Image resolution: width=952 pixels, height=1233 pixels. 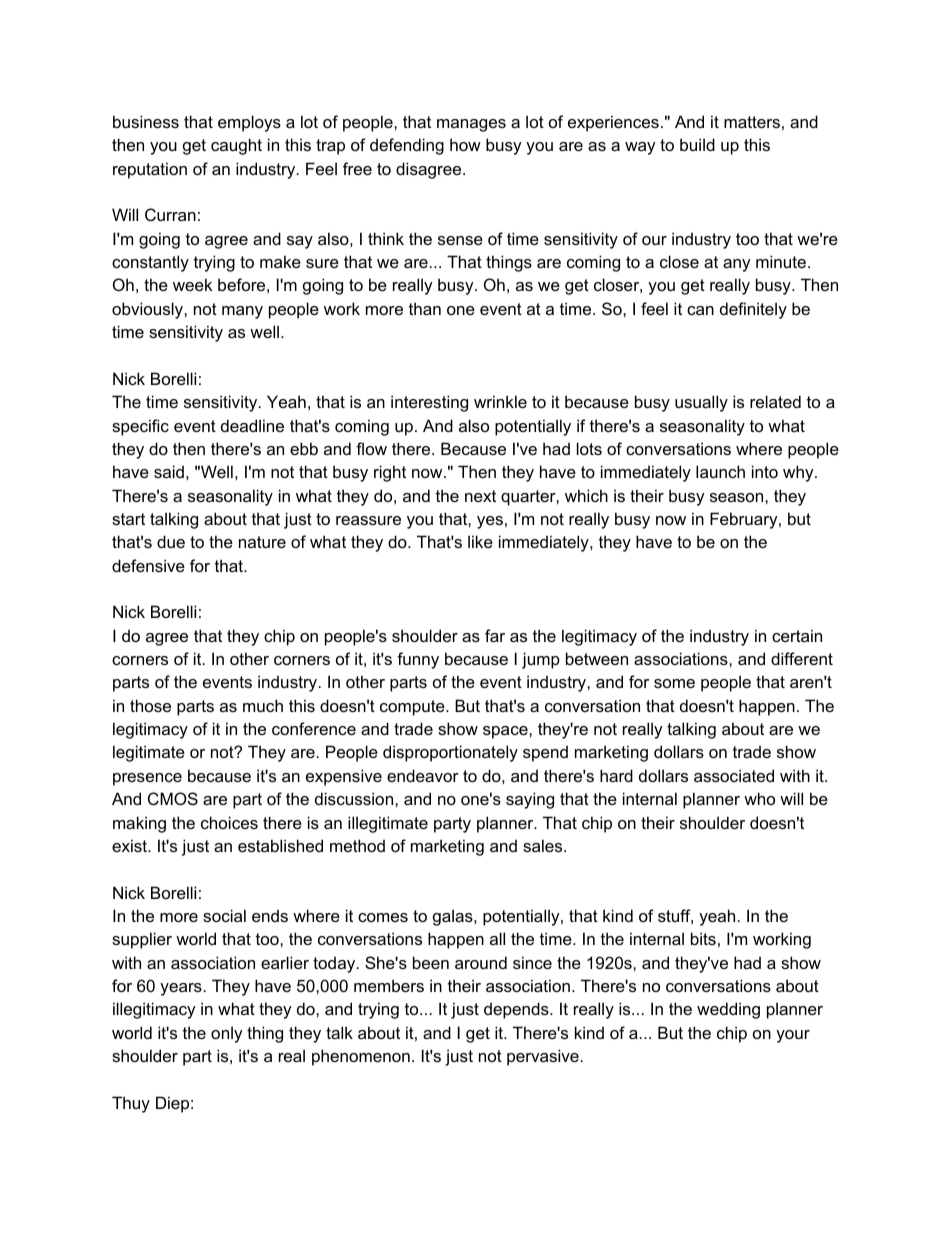 What do you see at coordinates (148, 565) in the document?
I see `defensive` at bounding box center [148, 565].
